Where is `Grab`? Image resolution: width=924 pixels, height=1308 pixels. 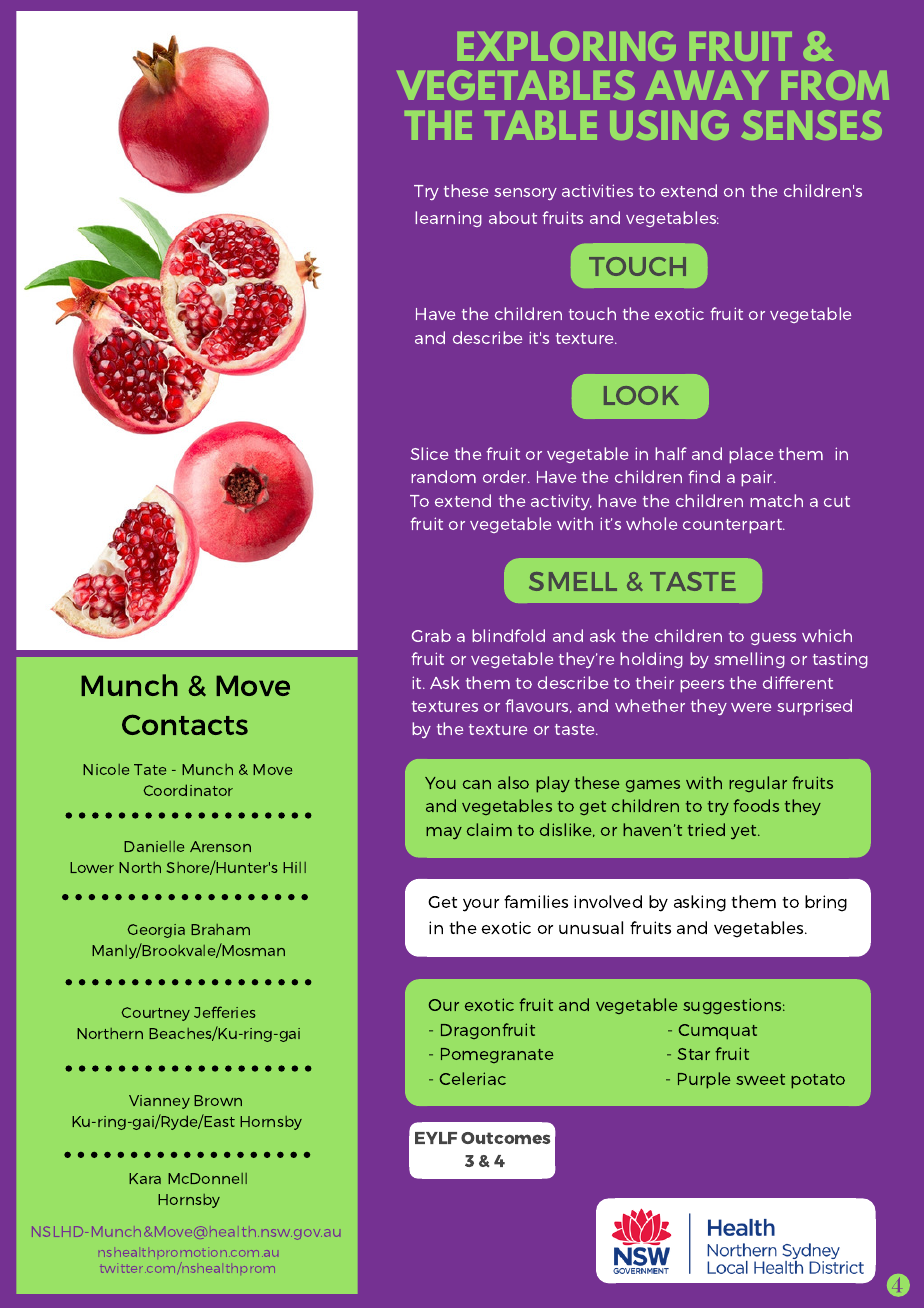 Grab is located at coordinates (431, 635).
